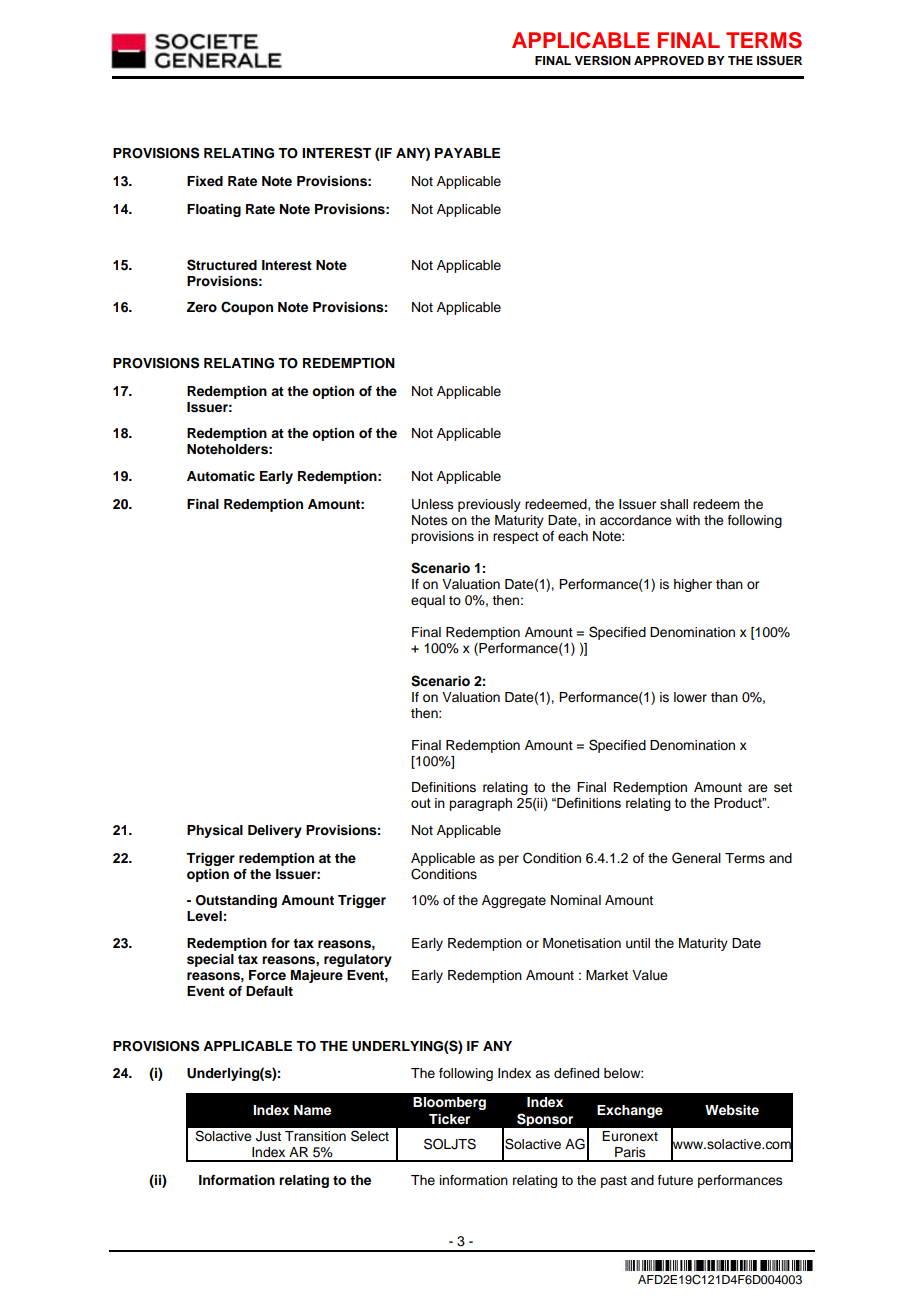  What do you see at coordinates (669, 61) in the image?
I see `APPROVED` at bounding box center [669, 61].
